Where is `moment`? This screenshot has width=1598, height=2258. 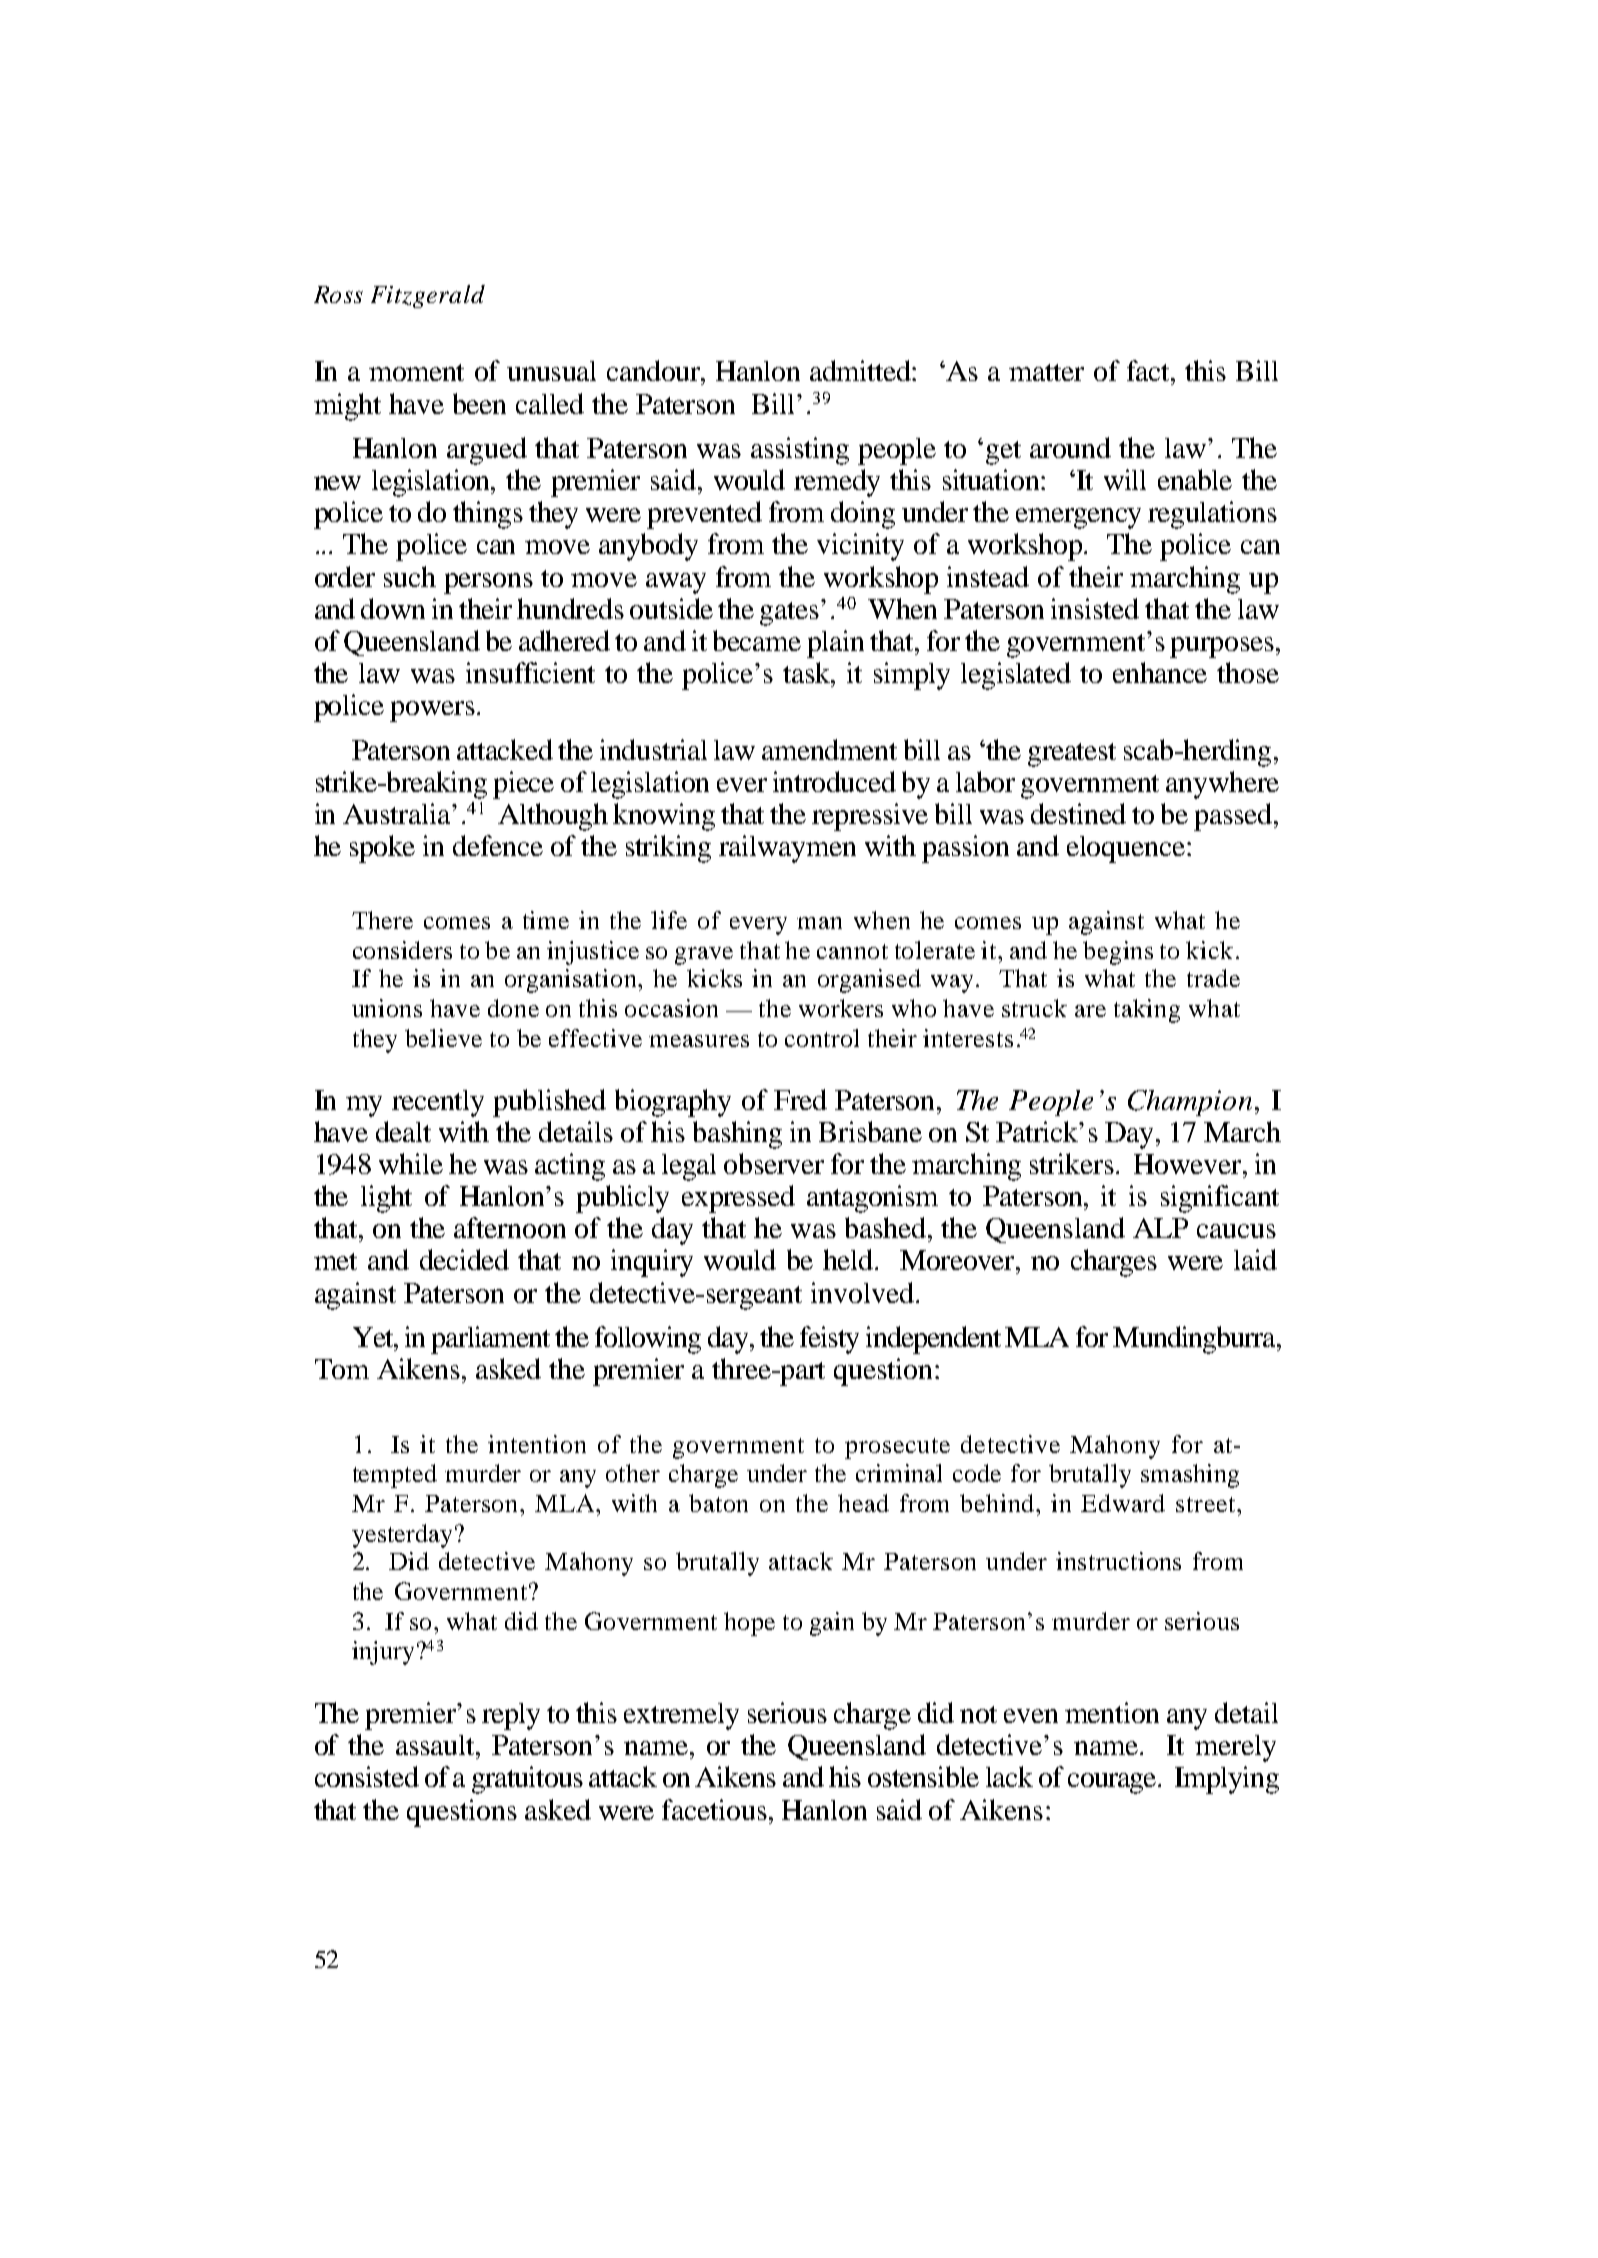 moment is located at coordinates (416, 372).
